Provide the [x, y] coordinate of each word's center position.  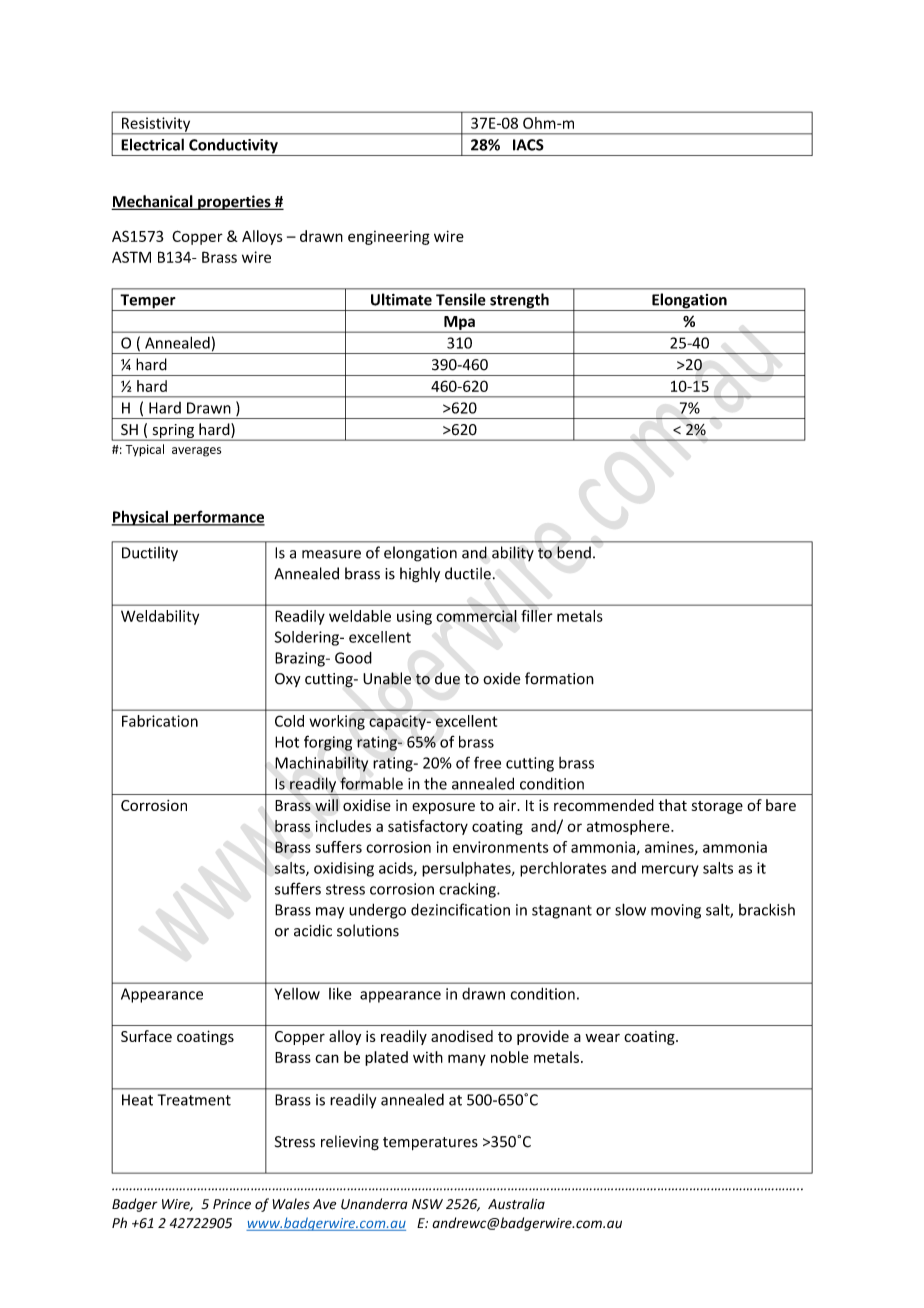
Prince [232, 1204]
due [447, 678]
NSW [427, 1204]
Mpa [459, 324]
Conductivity [233, 147]
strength [519, 302]
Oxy [288, 680]
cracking [468, 890]
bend [574, 552]
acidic [313, 930]
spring [173, 432]
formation [559, 678]
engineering [389, 238]
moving [676, 911]
